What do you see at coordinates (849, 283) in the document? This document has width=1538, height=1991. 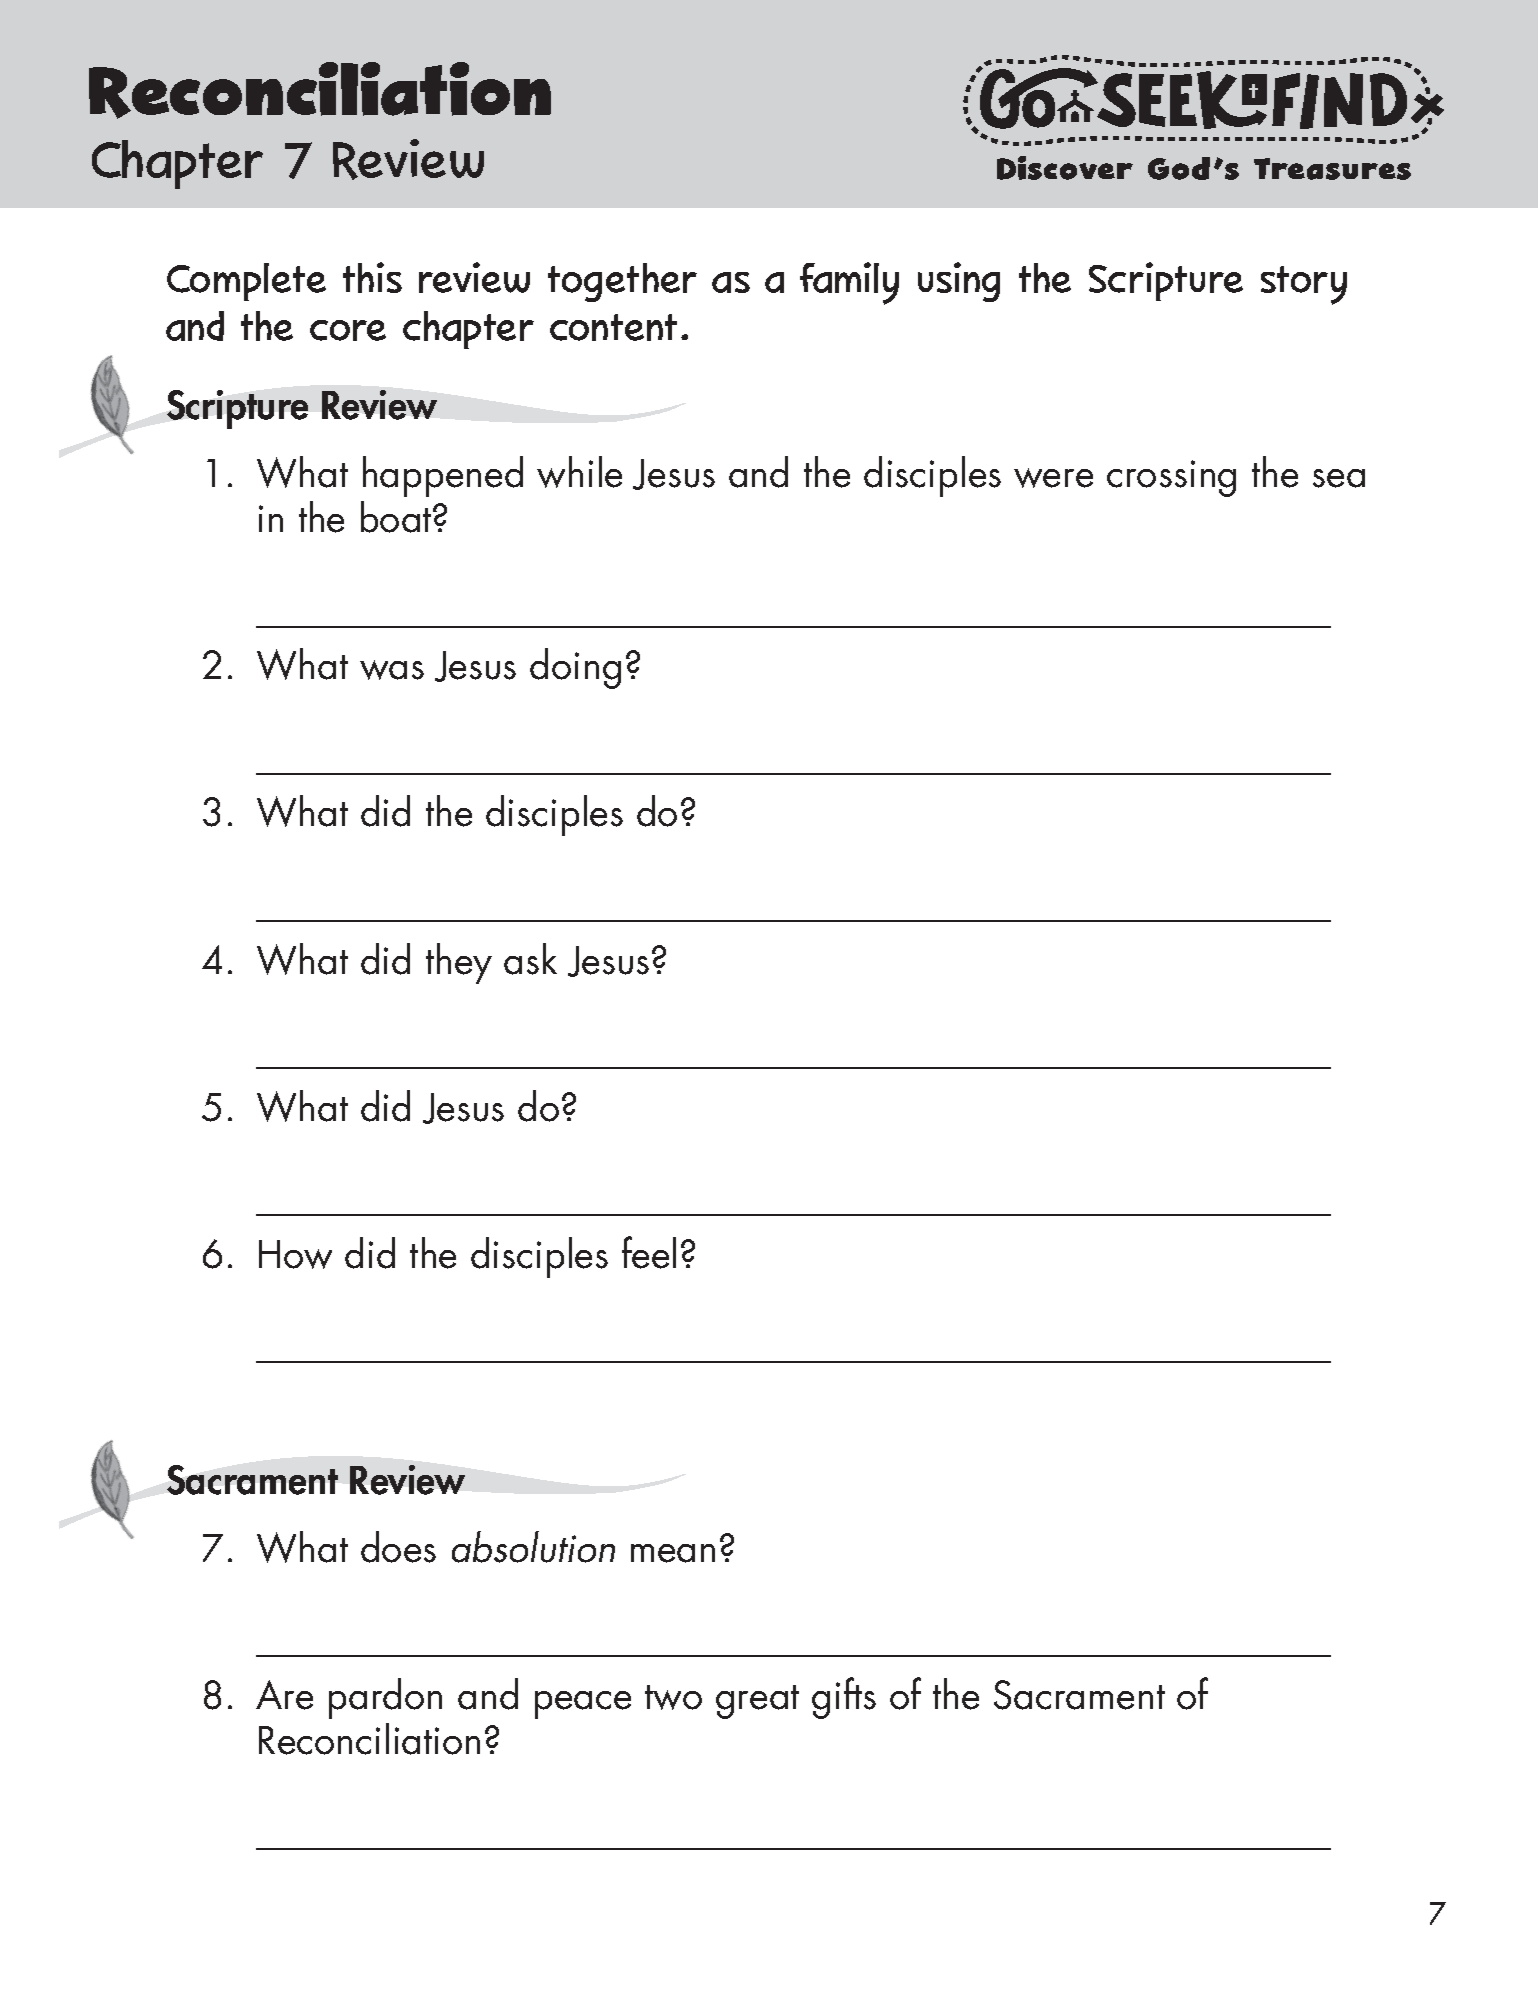 I see `family` at bounding box center [849, 283].
